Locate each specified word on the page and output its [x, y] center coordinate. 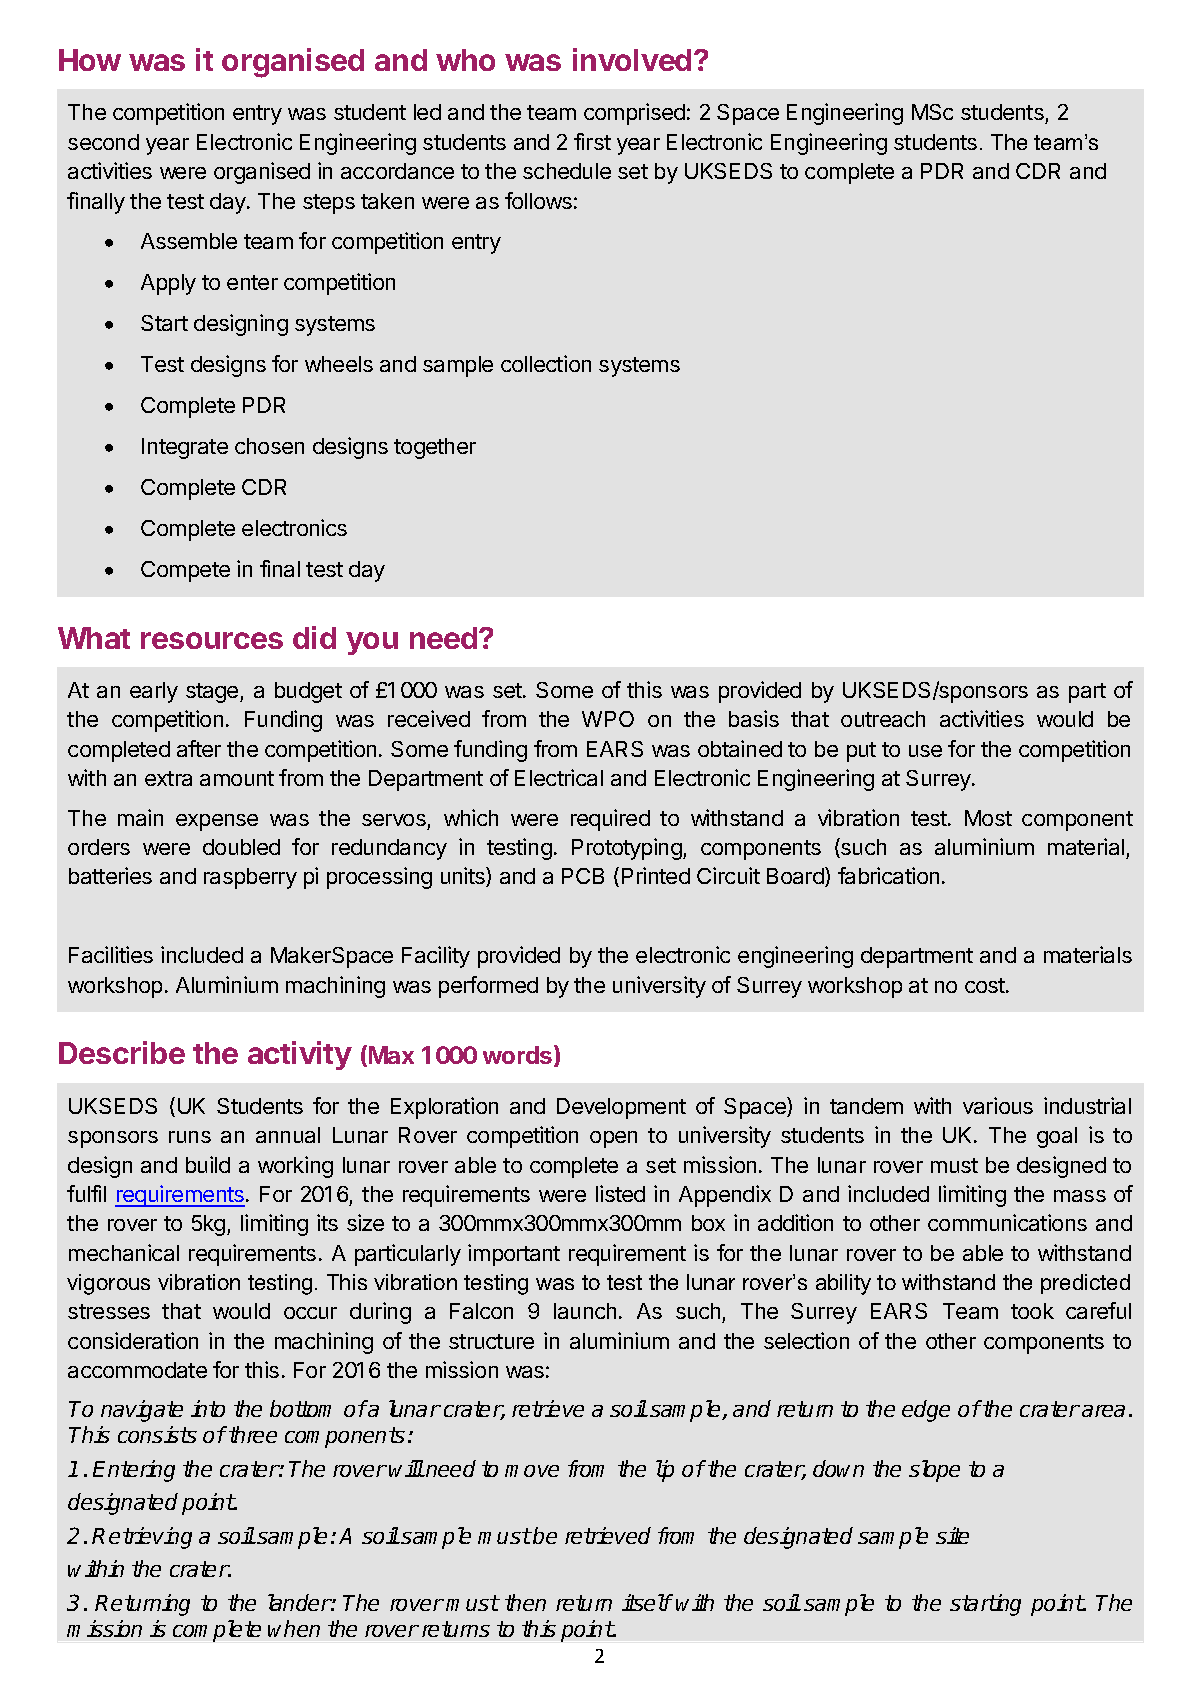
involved [632, 59]
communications [1007, 1222]
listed [620, 1193]
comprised [634, 114]
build [208, 1164]
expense [217, 822]
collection [546, 363]
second [103, 142]
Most [988, 818]
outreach [883, 719]
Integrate [185, 448]
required [610, 820]
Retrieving [142, 1538]
